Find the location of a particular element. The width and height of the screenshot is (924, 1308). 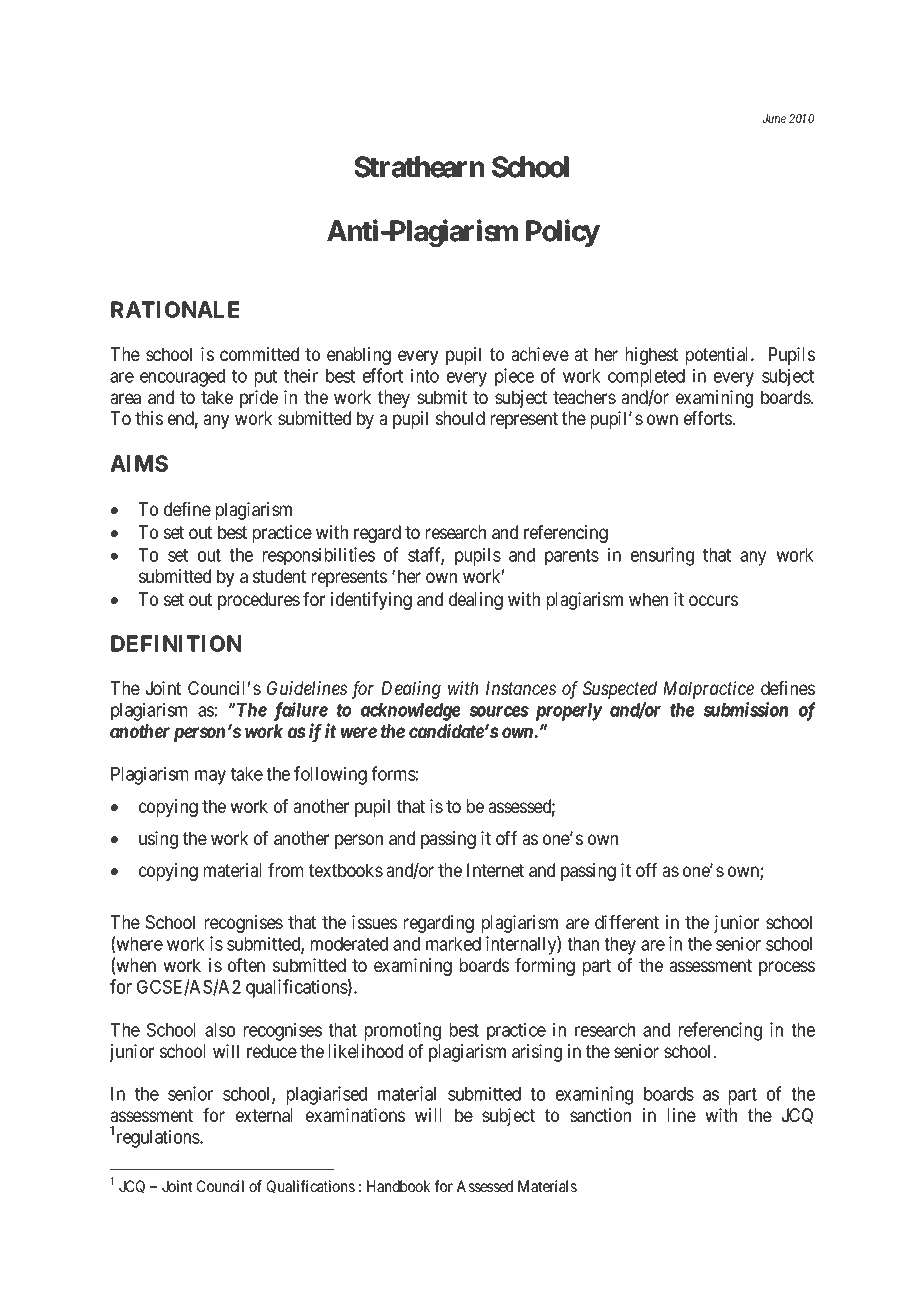

Handbook is located at coordinates (398, 1186).
